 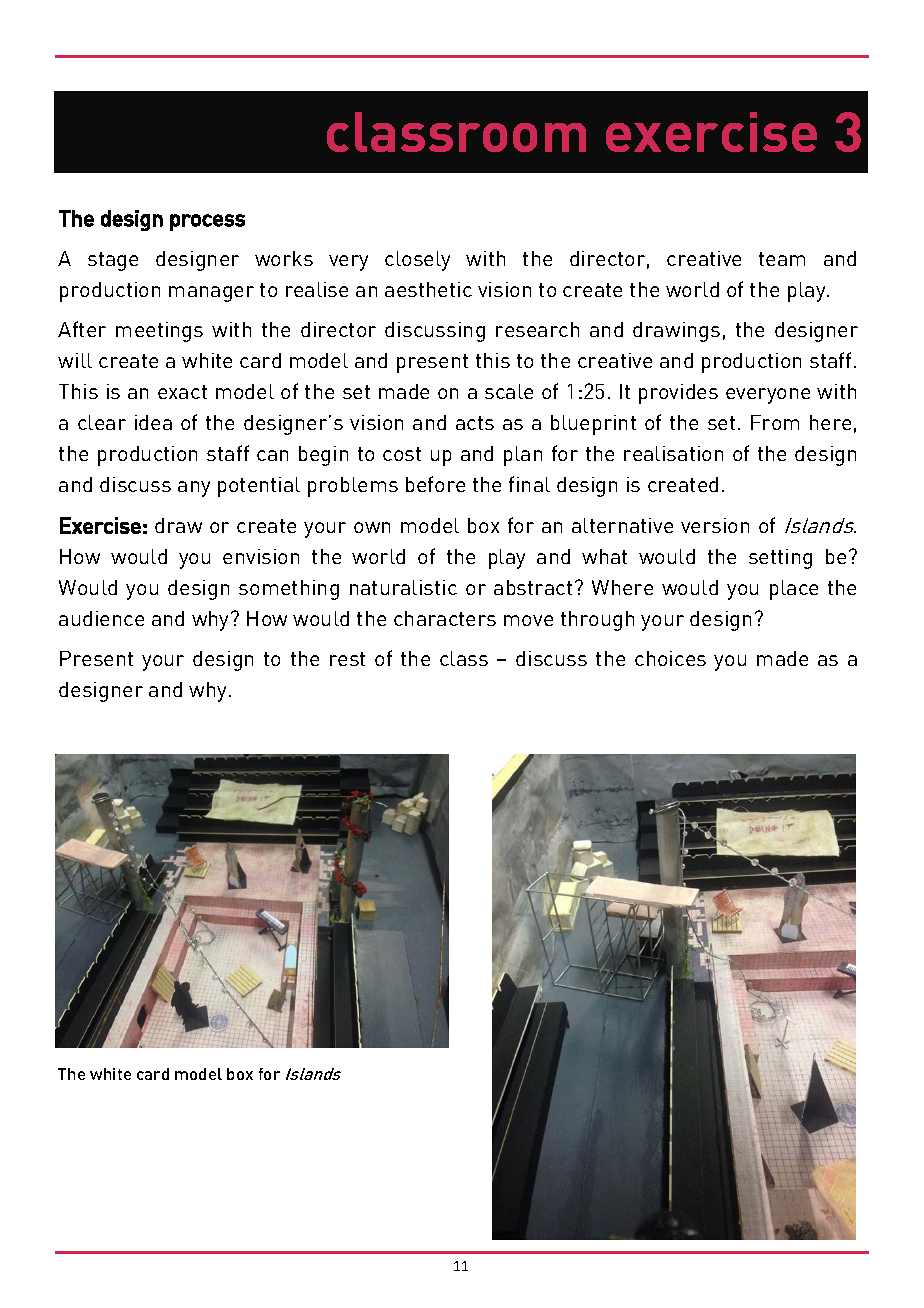 What do you see at coordinates (417, 261) in the screenshot?
I see `closely` at bounding box center [417, 261].
